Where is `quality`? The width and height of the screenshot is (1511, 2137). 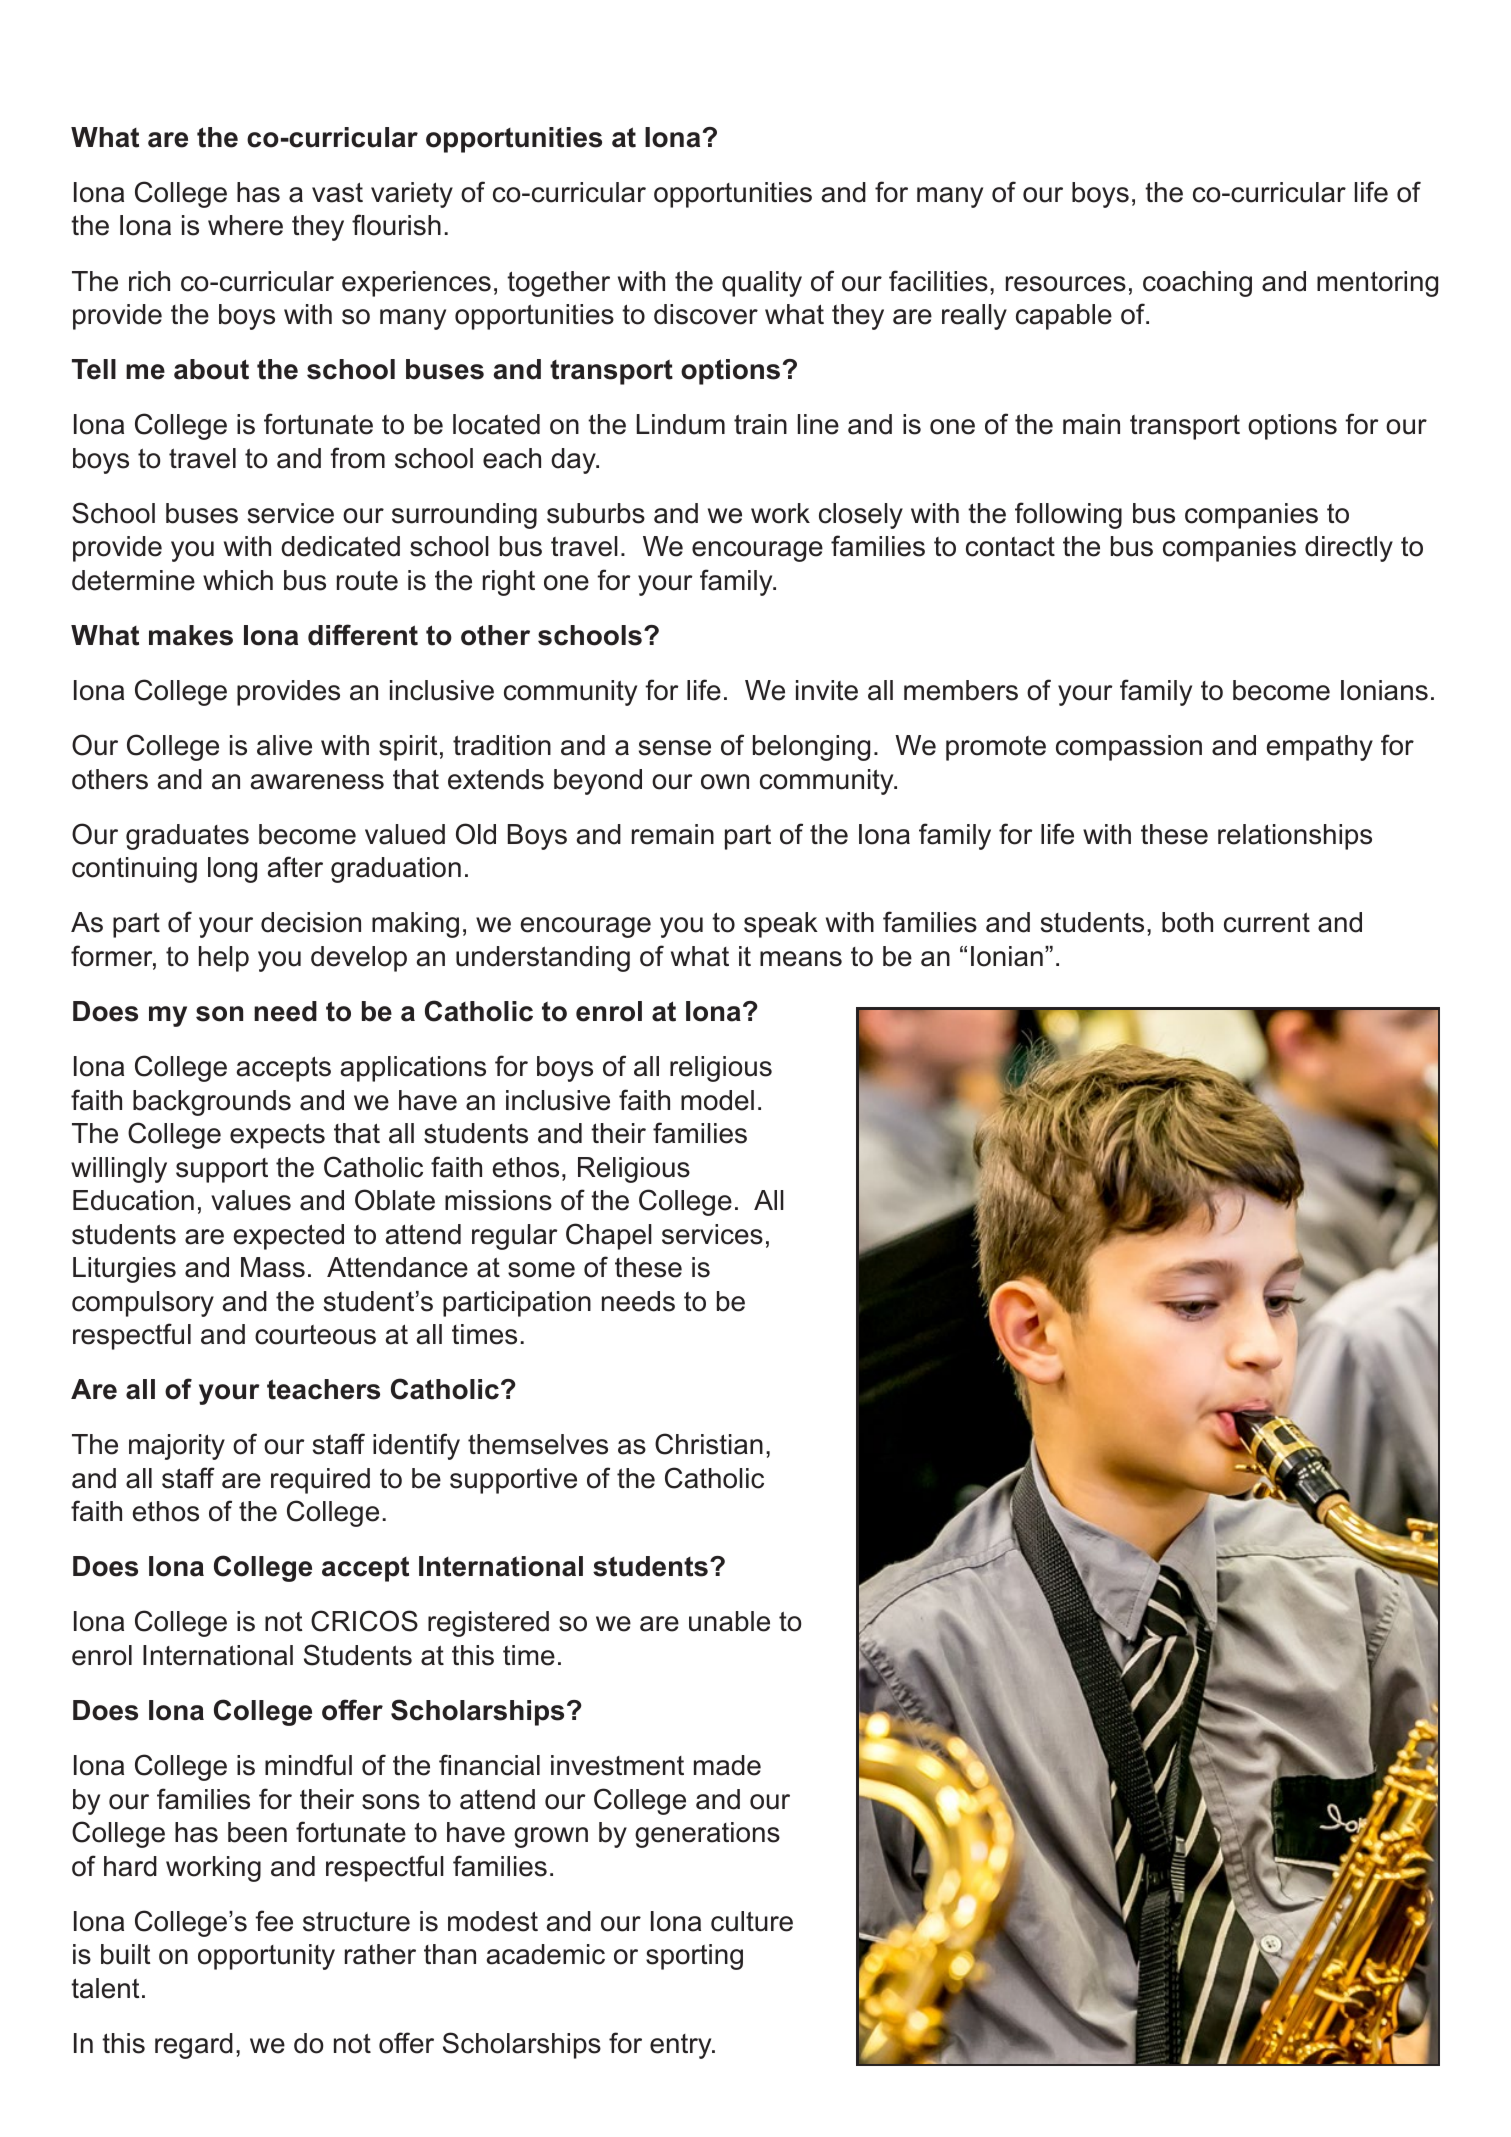 quality is located at coordinates (762, 284).
